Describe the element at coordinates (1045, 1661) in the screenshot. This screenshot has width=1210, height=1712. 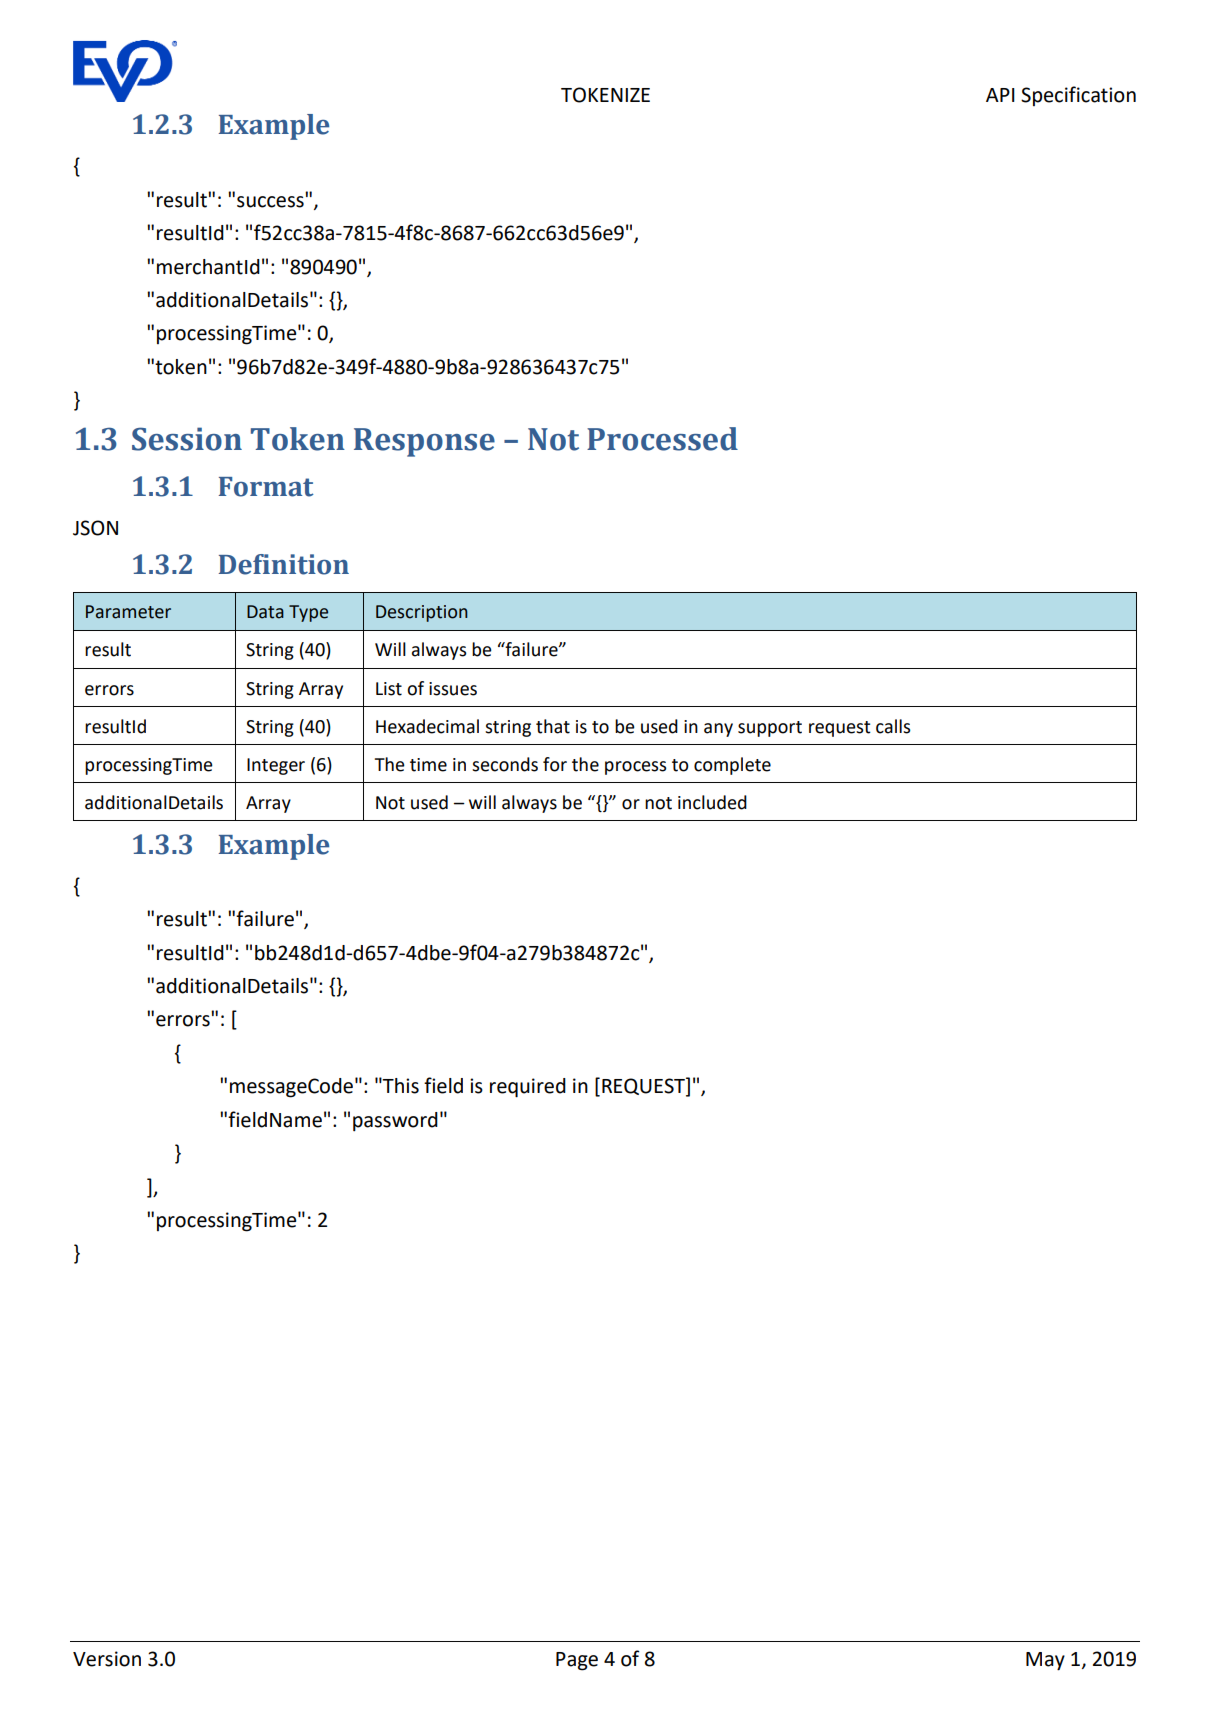
I see `May` at that location.
